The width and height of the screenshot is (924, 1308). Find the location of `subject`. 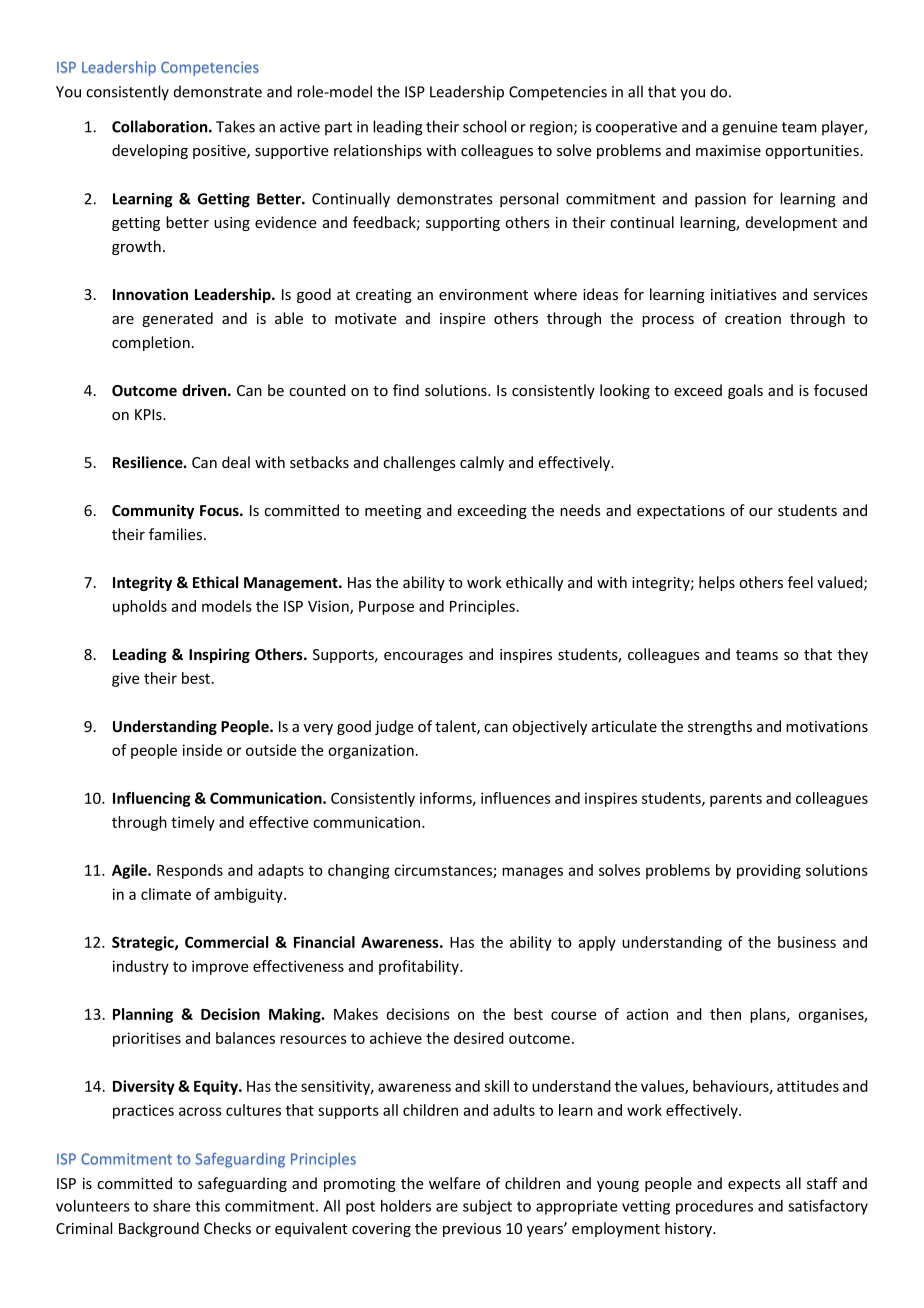

subject is located at coordinates (487, 1207).
